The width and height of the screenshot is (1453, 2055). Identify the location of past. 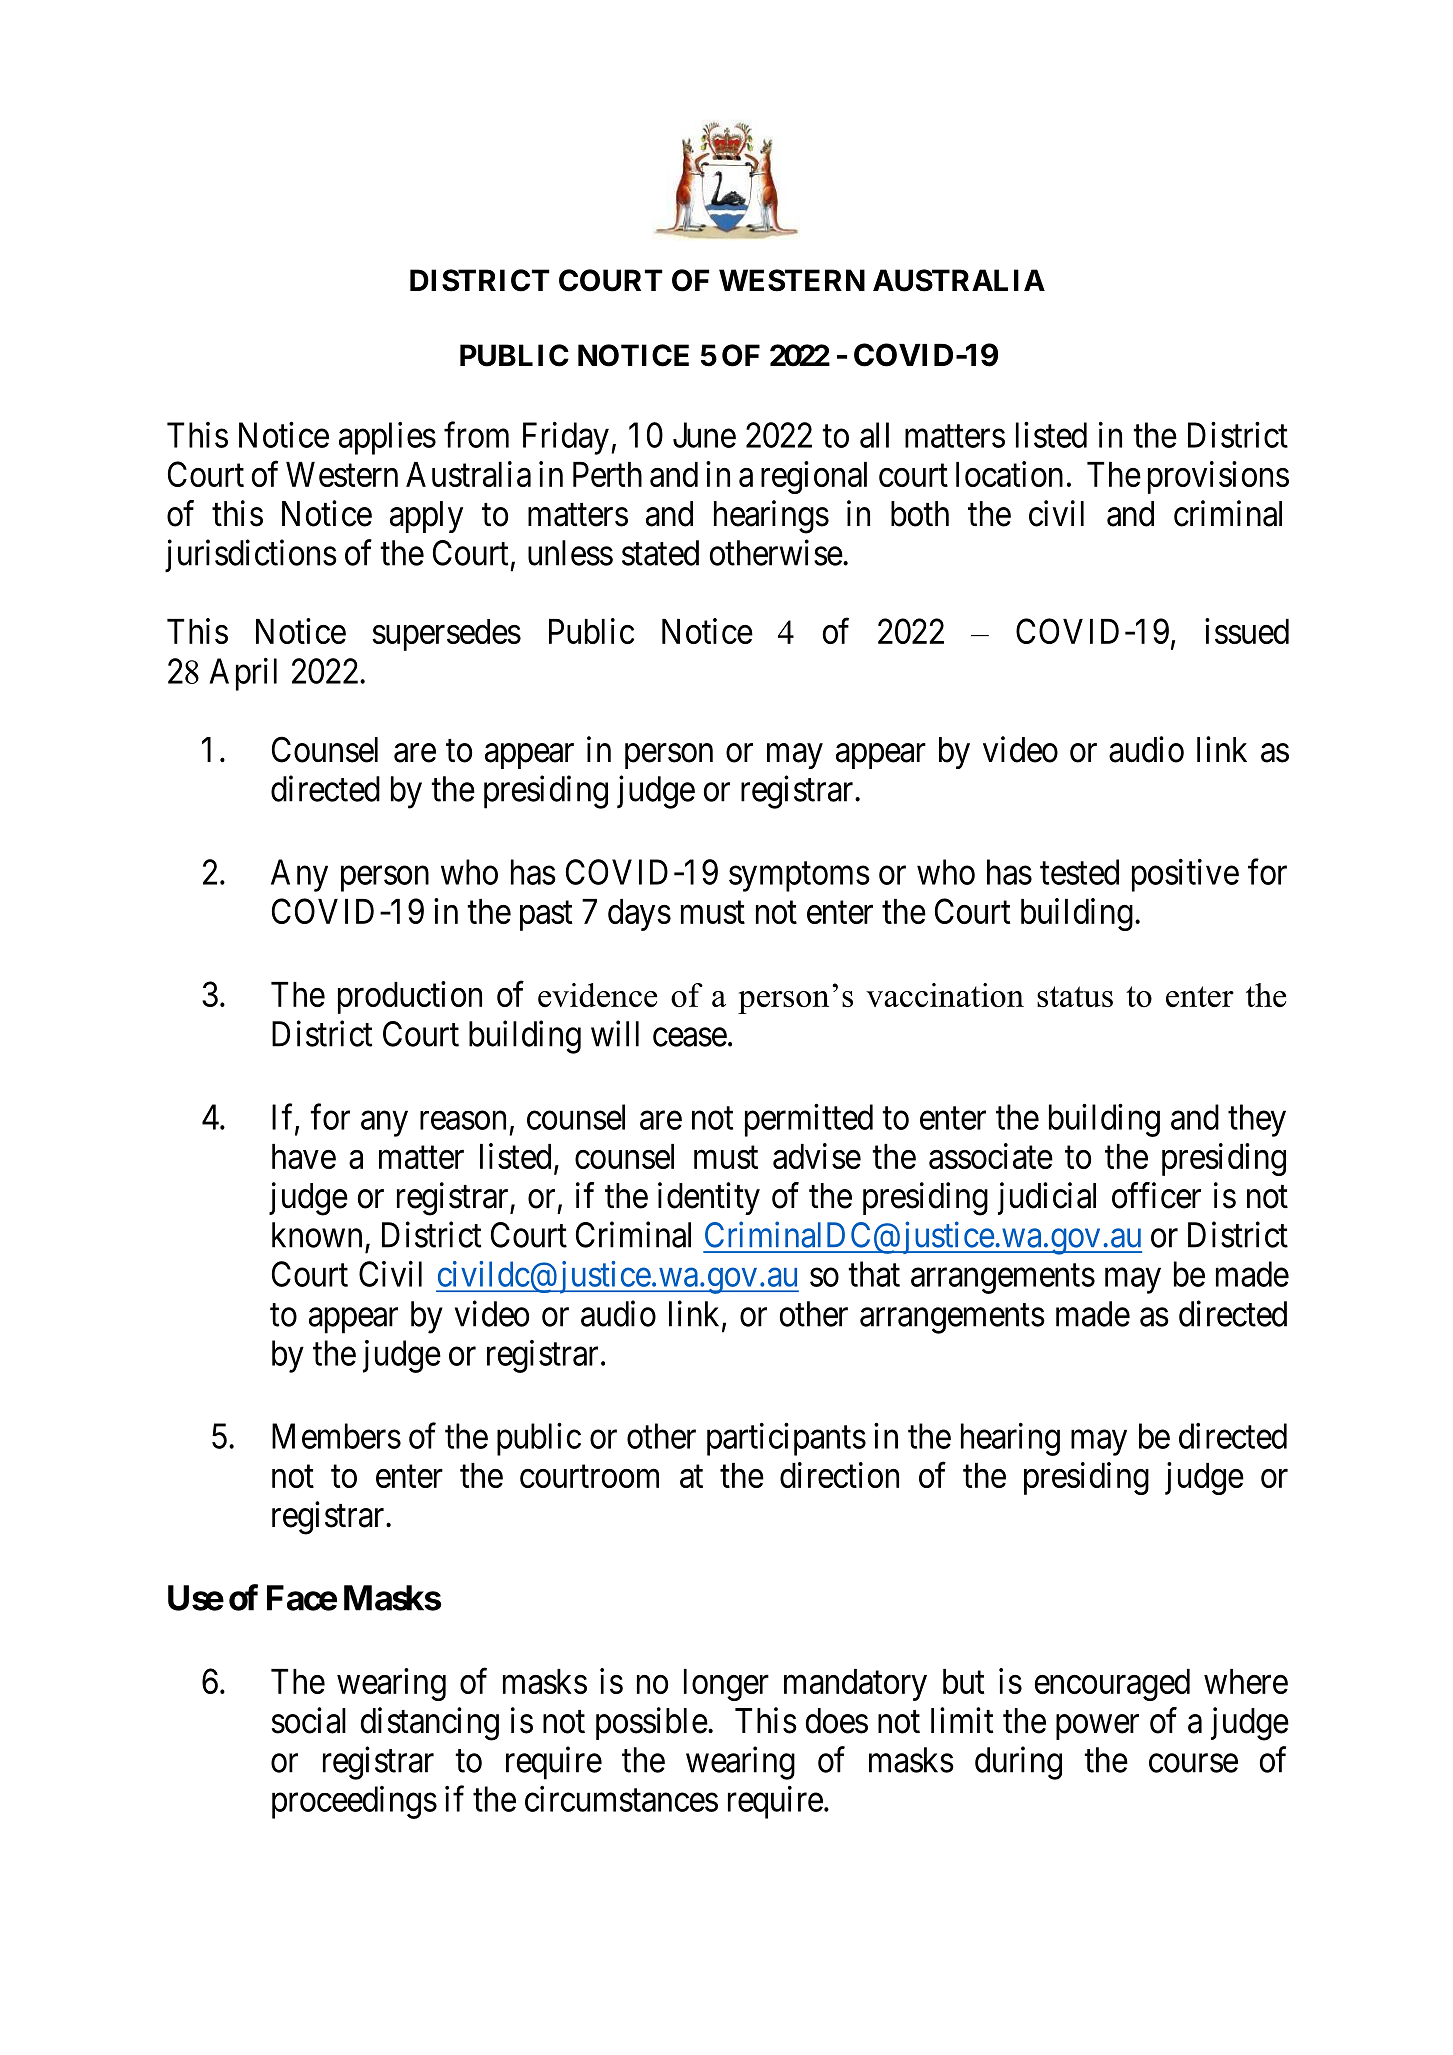
(546, 916).
